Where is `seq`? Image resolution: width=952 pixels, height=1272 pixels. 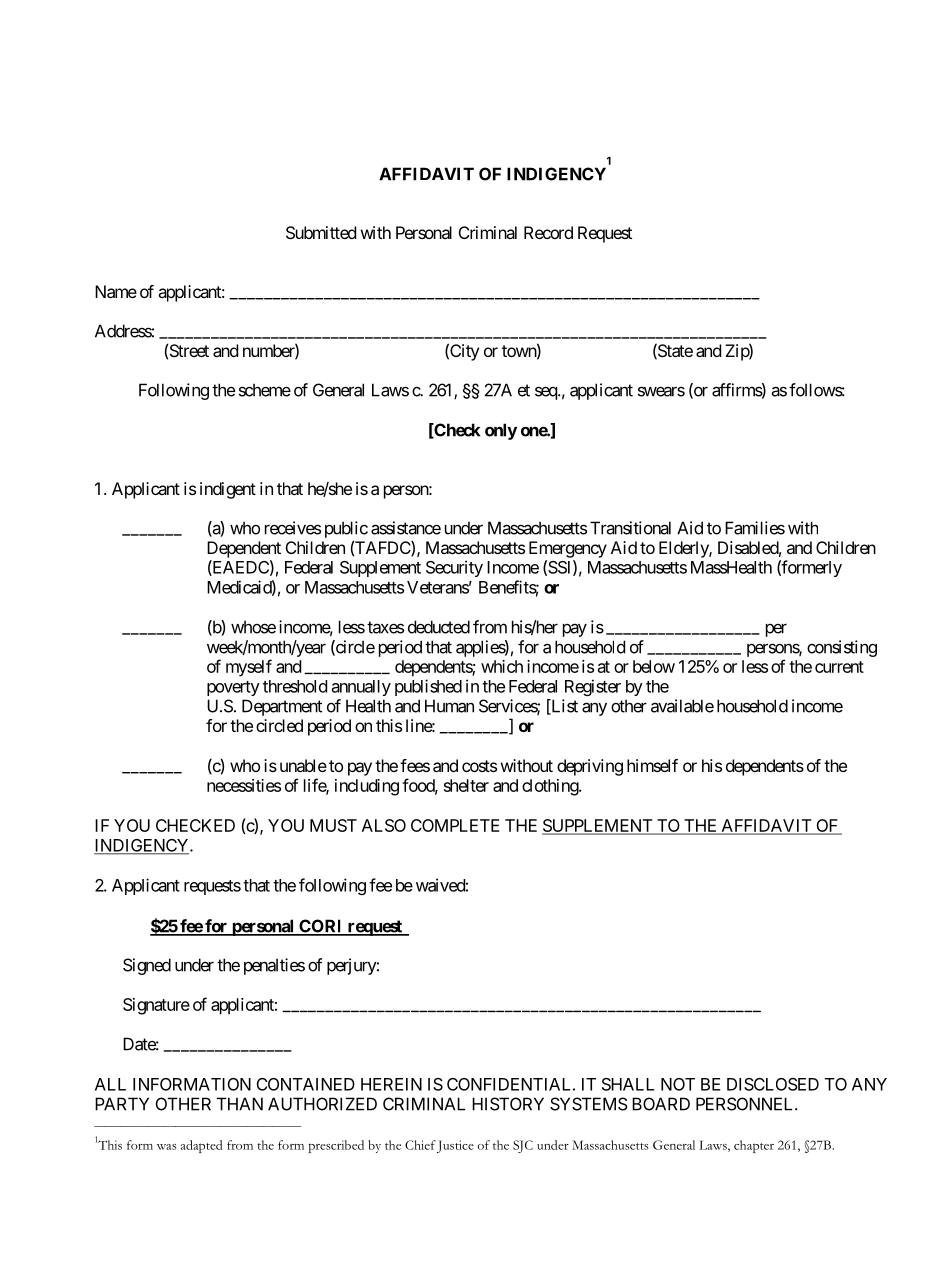 seq is located at coordinates (547, 393).
